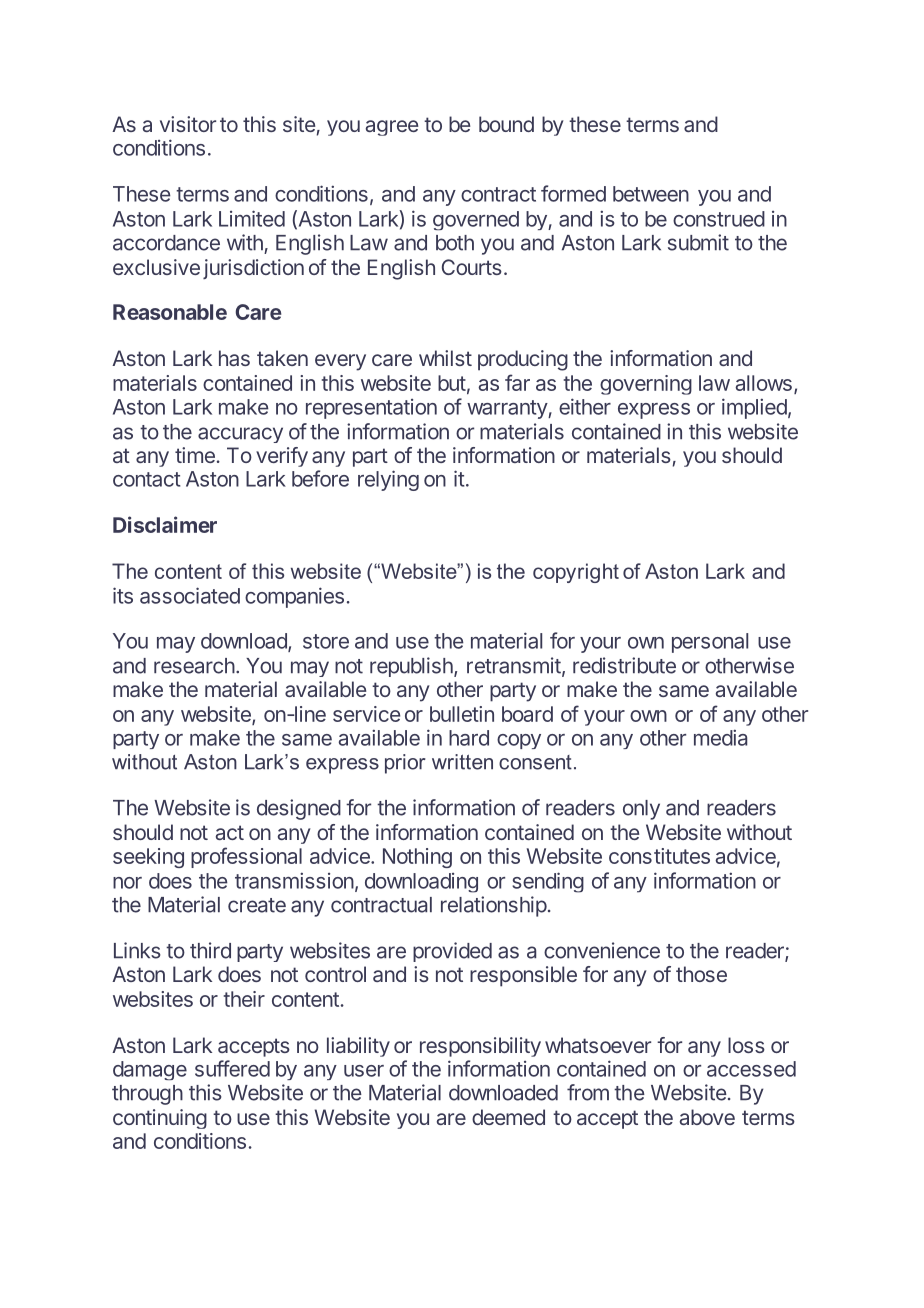 The image size is (924, 1308). What do you see at coordinates (392, 128) in the screenshot?
I see `agree` at bounding box center [392, 128].
